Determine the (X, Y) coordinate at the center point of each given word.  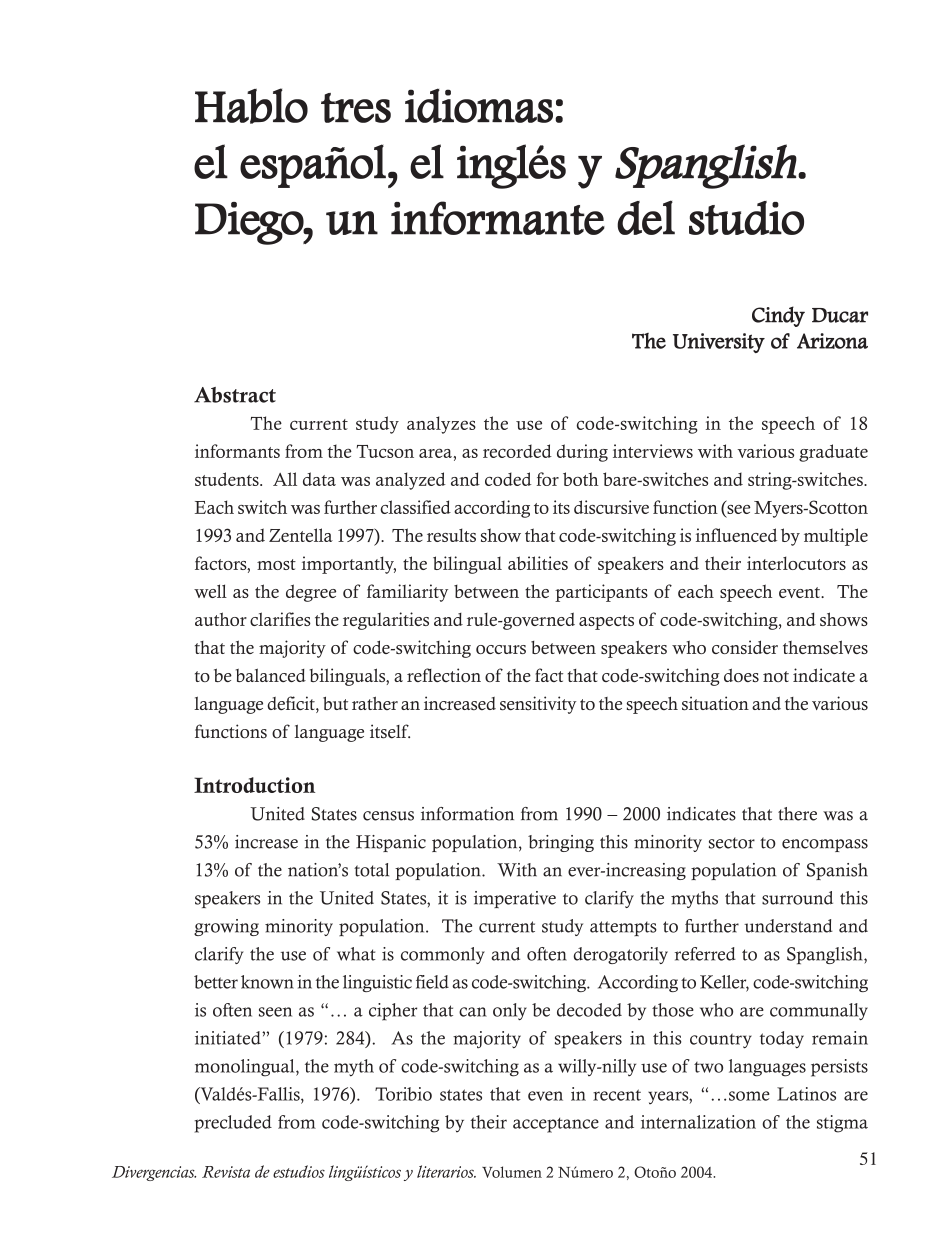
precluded (233, 1124)
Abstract (235, 395)
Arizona (832, 341)
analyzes (441, 425)
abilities (538, 563)
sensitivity (538, 705)
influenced (736, 535)
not (776, 676)
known (267, 982)
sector (732, 843)
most (276, 564)
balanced (271, 675)
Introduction (254, 785)
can (473, 1012)
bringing (561, 843)
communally (819, 1011)
